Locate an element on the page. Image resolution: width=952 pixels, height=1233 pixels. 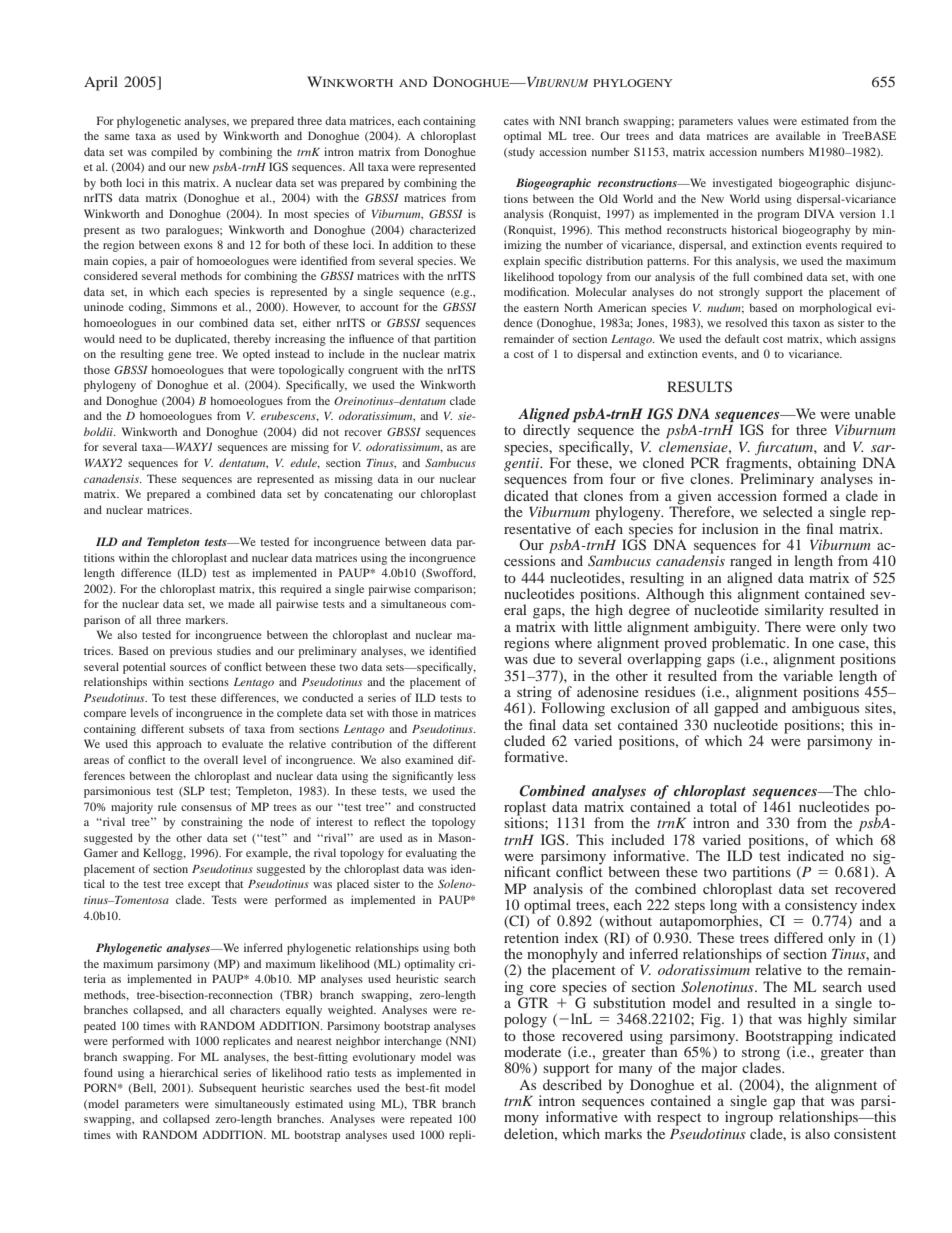
available is located at coordinates (798, 135).
